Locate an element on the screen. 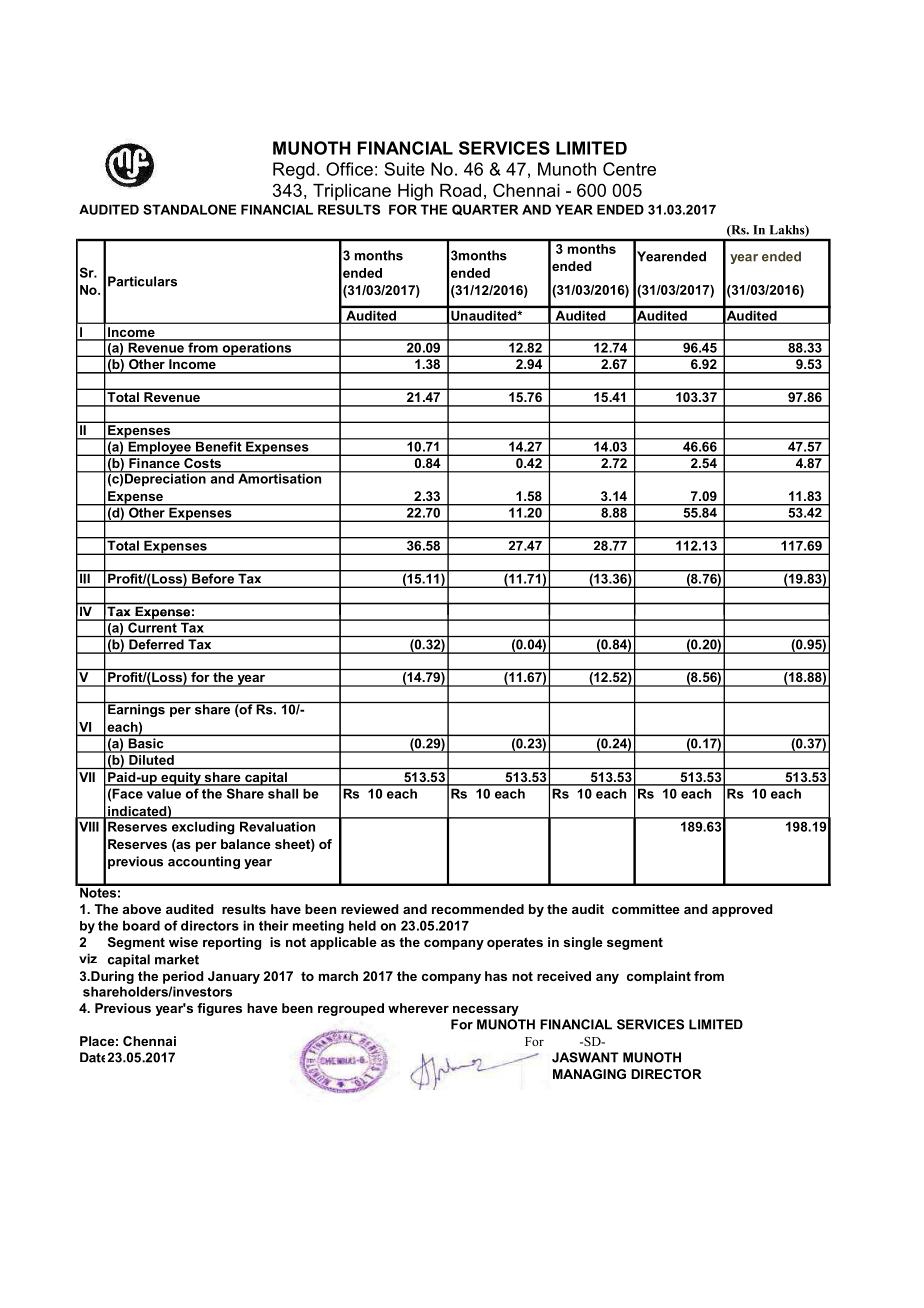  QUARTER is located at coordinates (485, 210).
